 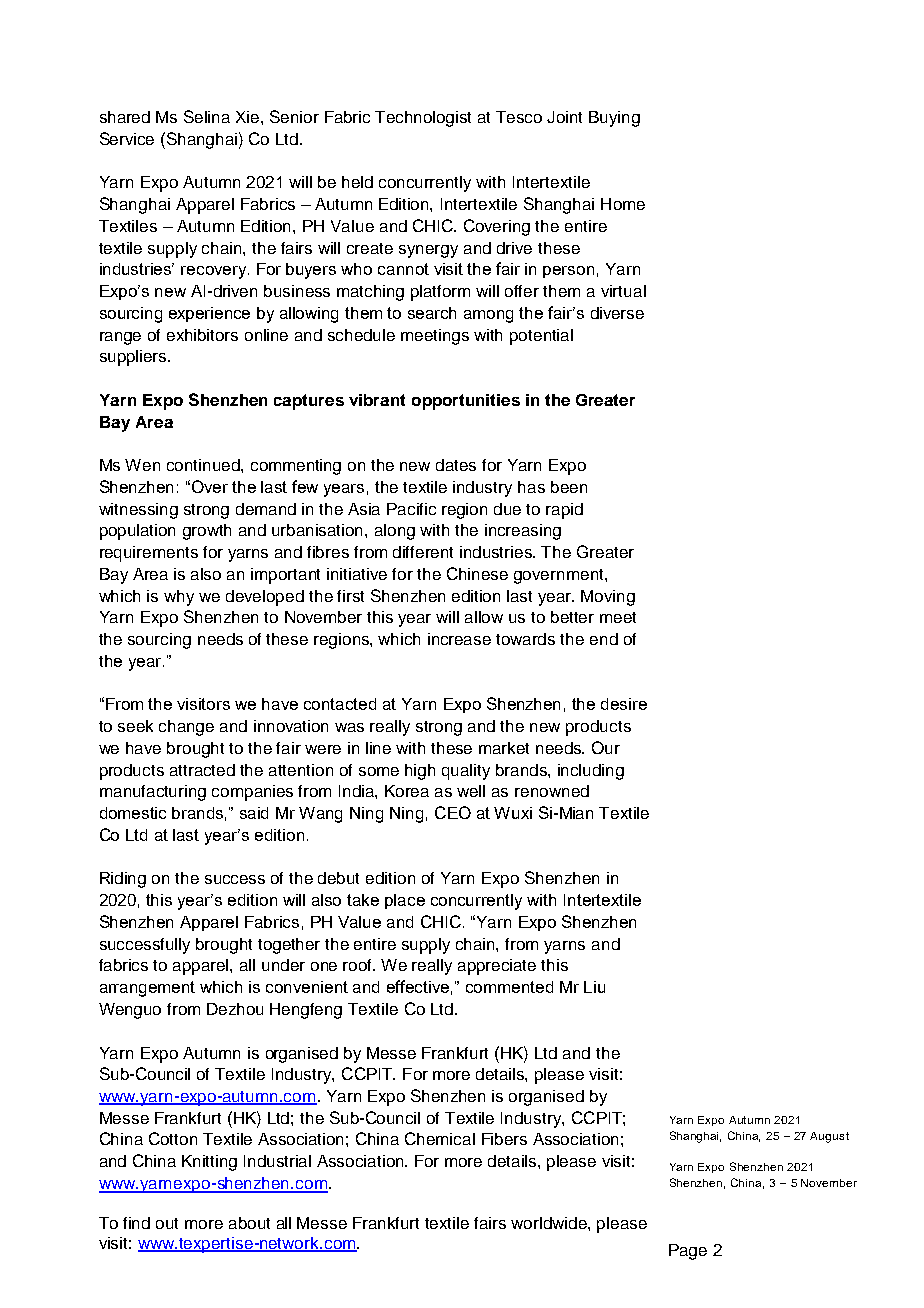 What do you see at coordinates (249, 1223) in the screenshot?
I see `about` at bounding box center [249, 1223].
